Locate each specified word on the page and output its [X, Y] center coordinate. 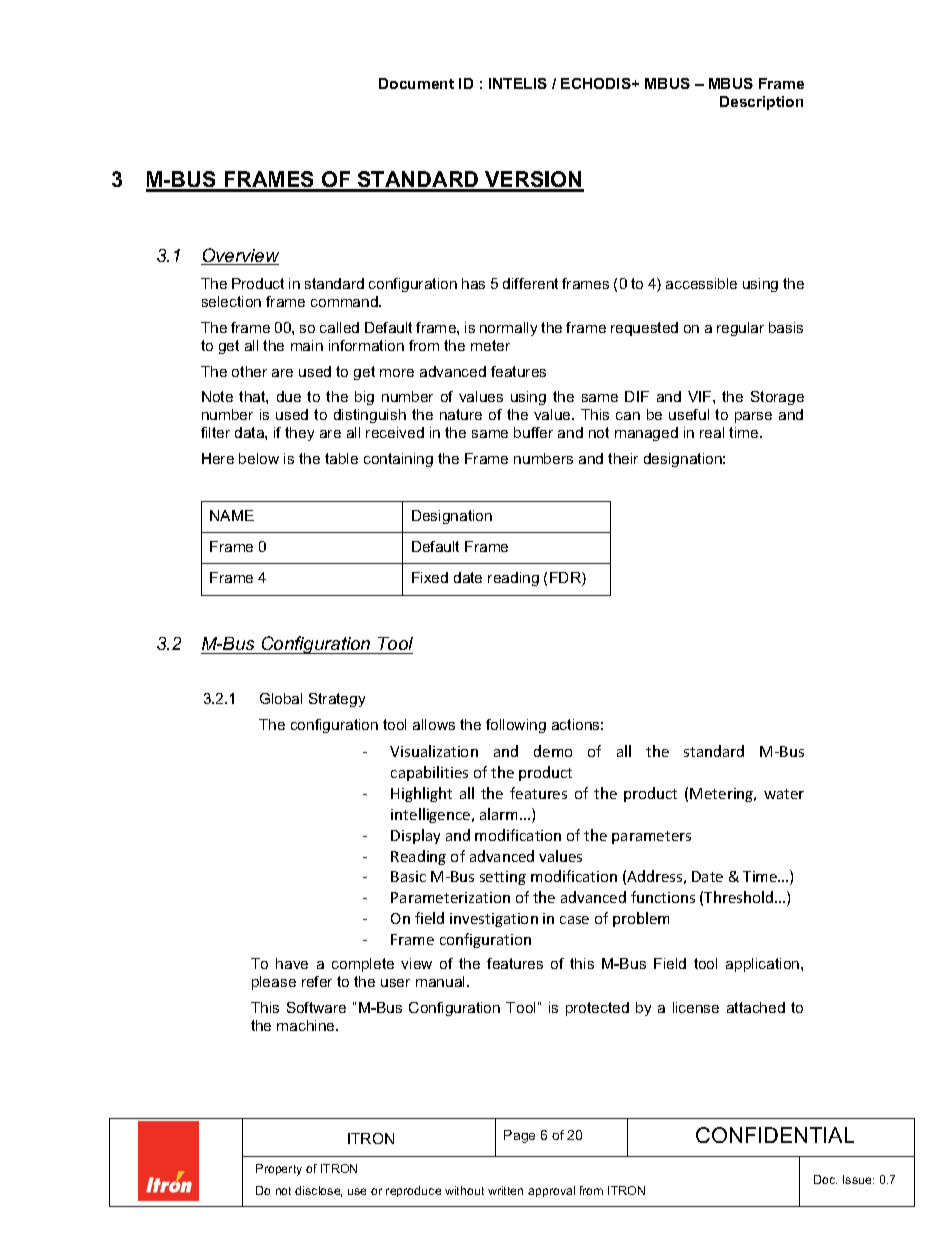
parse [753, 417]
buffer [533, 432]
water [784, 794]
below [259, 458]
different [530, 283]
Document [416, 83]
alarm [500, 814]
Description [761, 103]
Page [519, 1136]
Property [279, 1170]
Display [415, 836]
